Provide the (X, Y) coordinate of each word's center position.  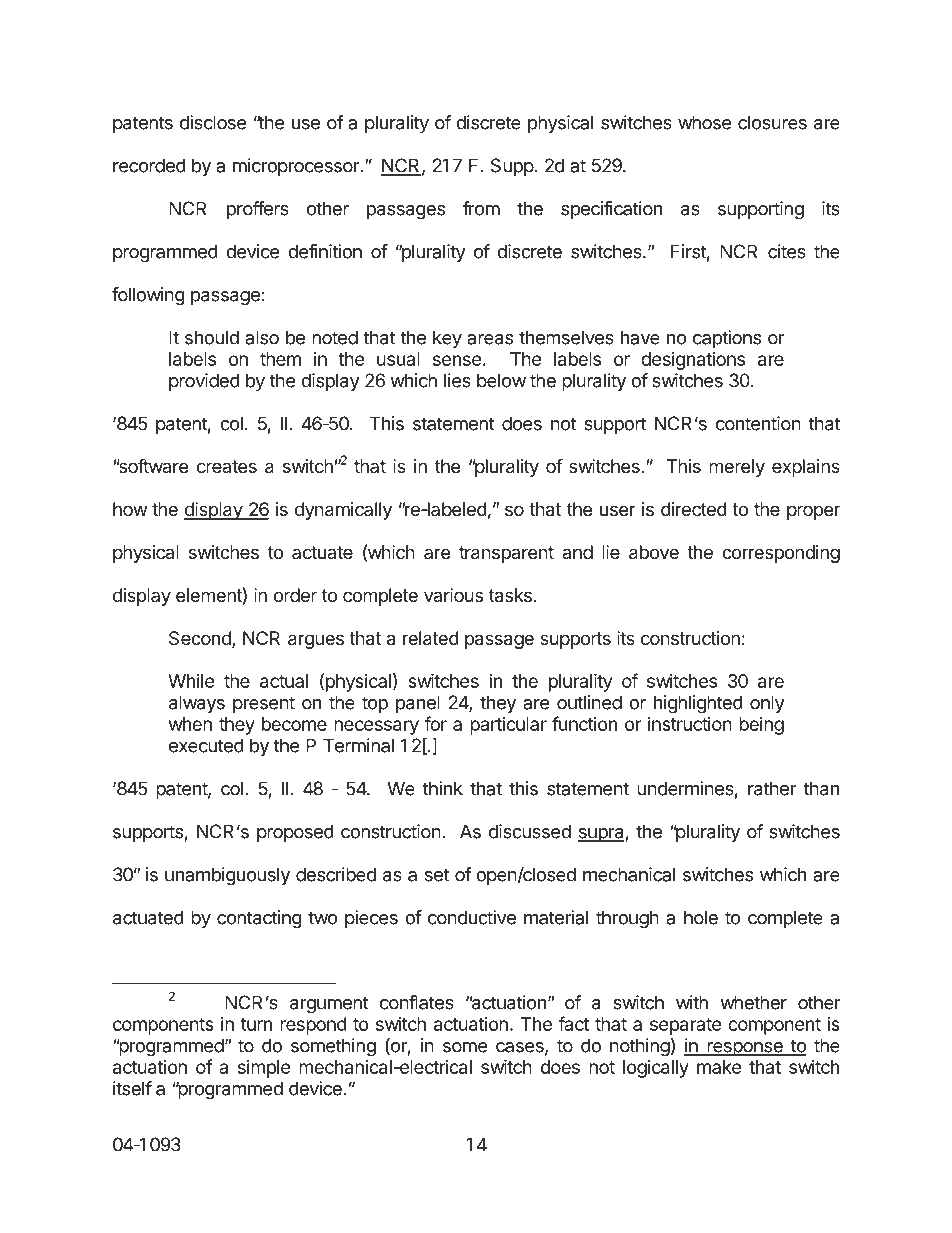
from (481, 208)
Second (201, 639)
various (453, 595)
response (745, 1049)
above (654, 552)
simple (264, 1069)
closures (772, 122)
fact (573, 1023)
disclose (213, 122)
